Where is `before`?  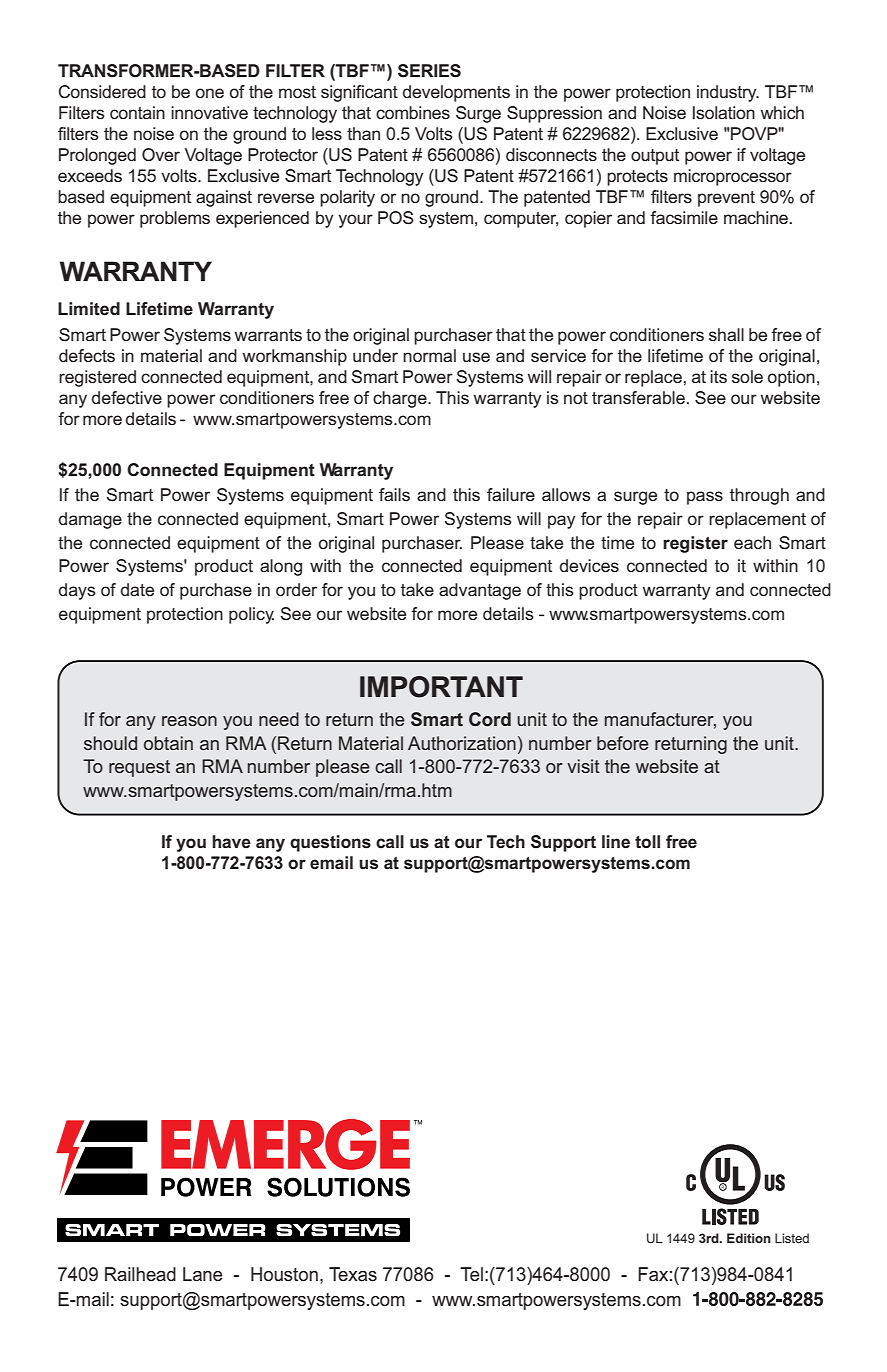 before is located at coordinates (623, 743).
